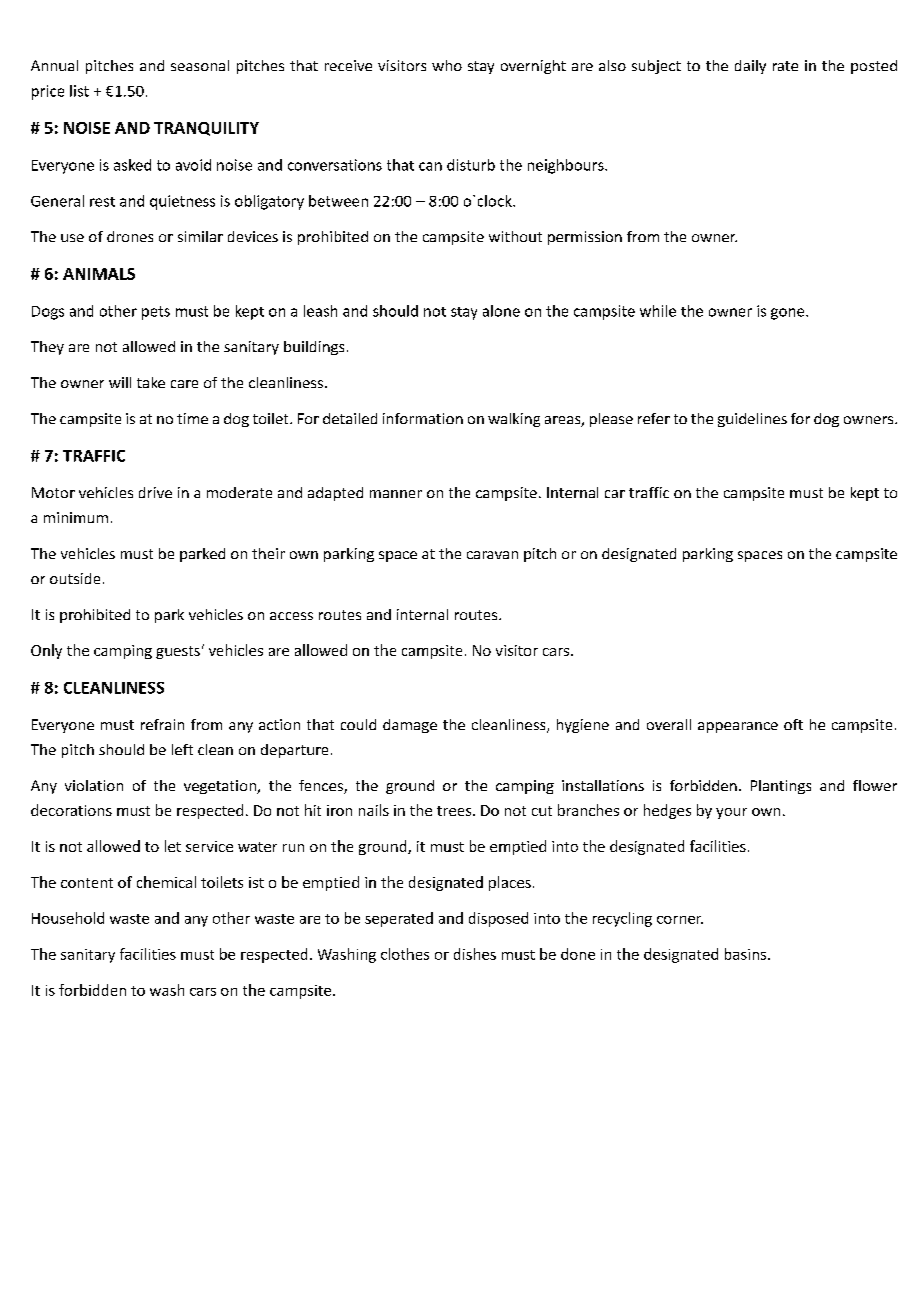 The width and height of the document is (924, 1308). I want to click on gone, so click(789, 314).
